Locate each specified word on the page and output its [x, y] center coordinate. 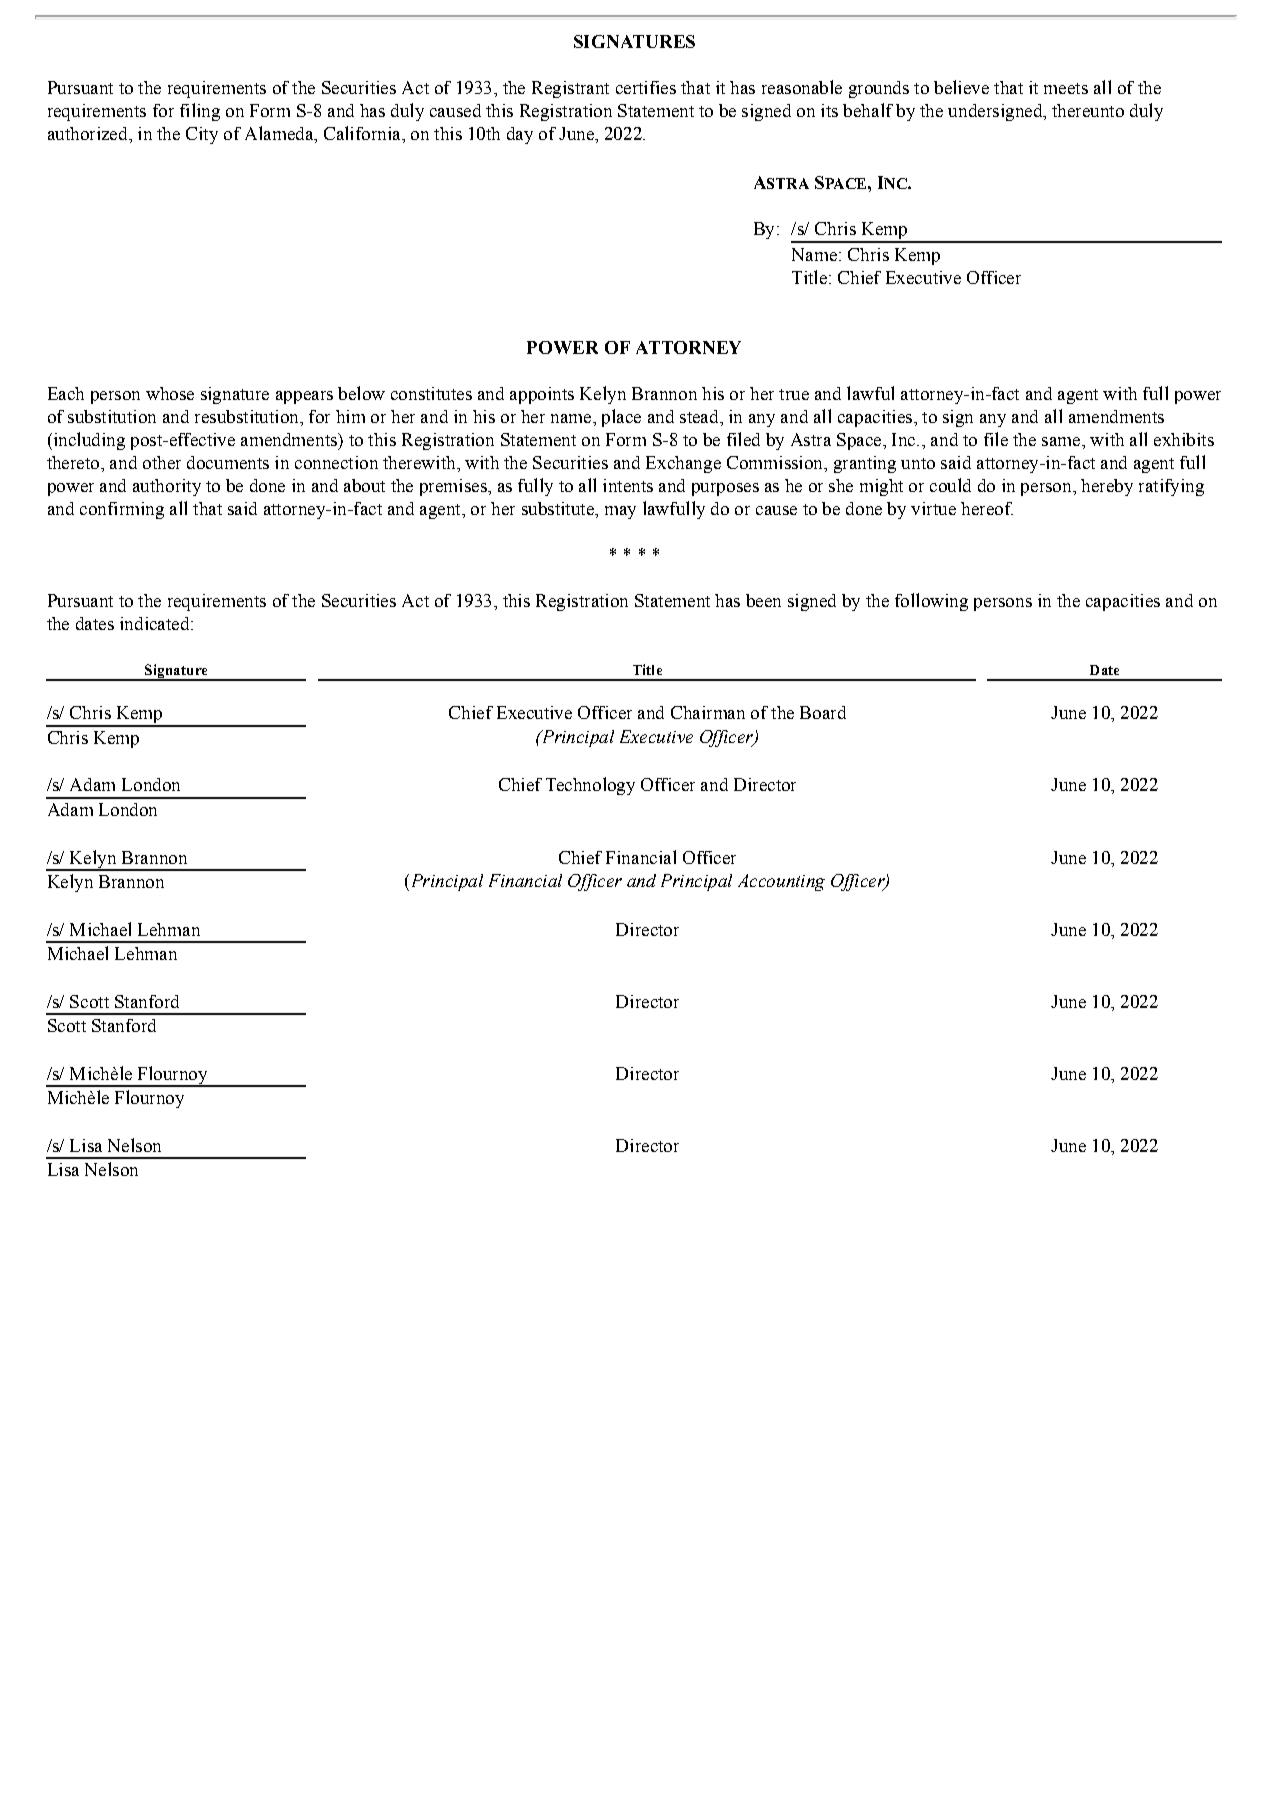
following [931, 602]
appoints [542, 395]
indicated [156, 623]
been [763, 600]
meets [1066, 88]
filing [200, 112]
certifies [646, 87]
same [1062, 441]
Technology [590, 786]
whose [170, 393]
